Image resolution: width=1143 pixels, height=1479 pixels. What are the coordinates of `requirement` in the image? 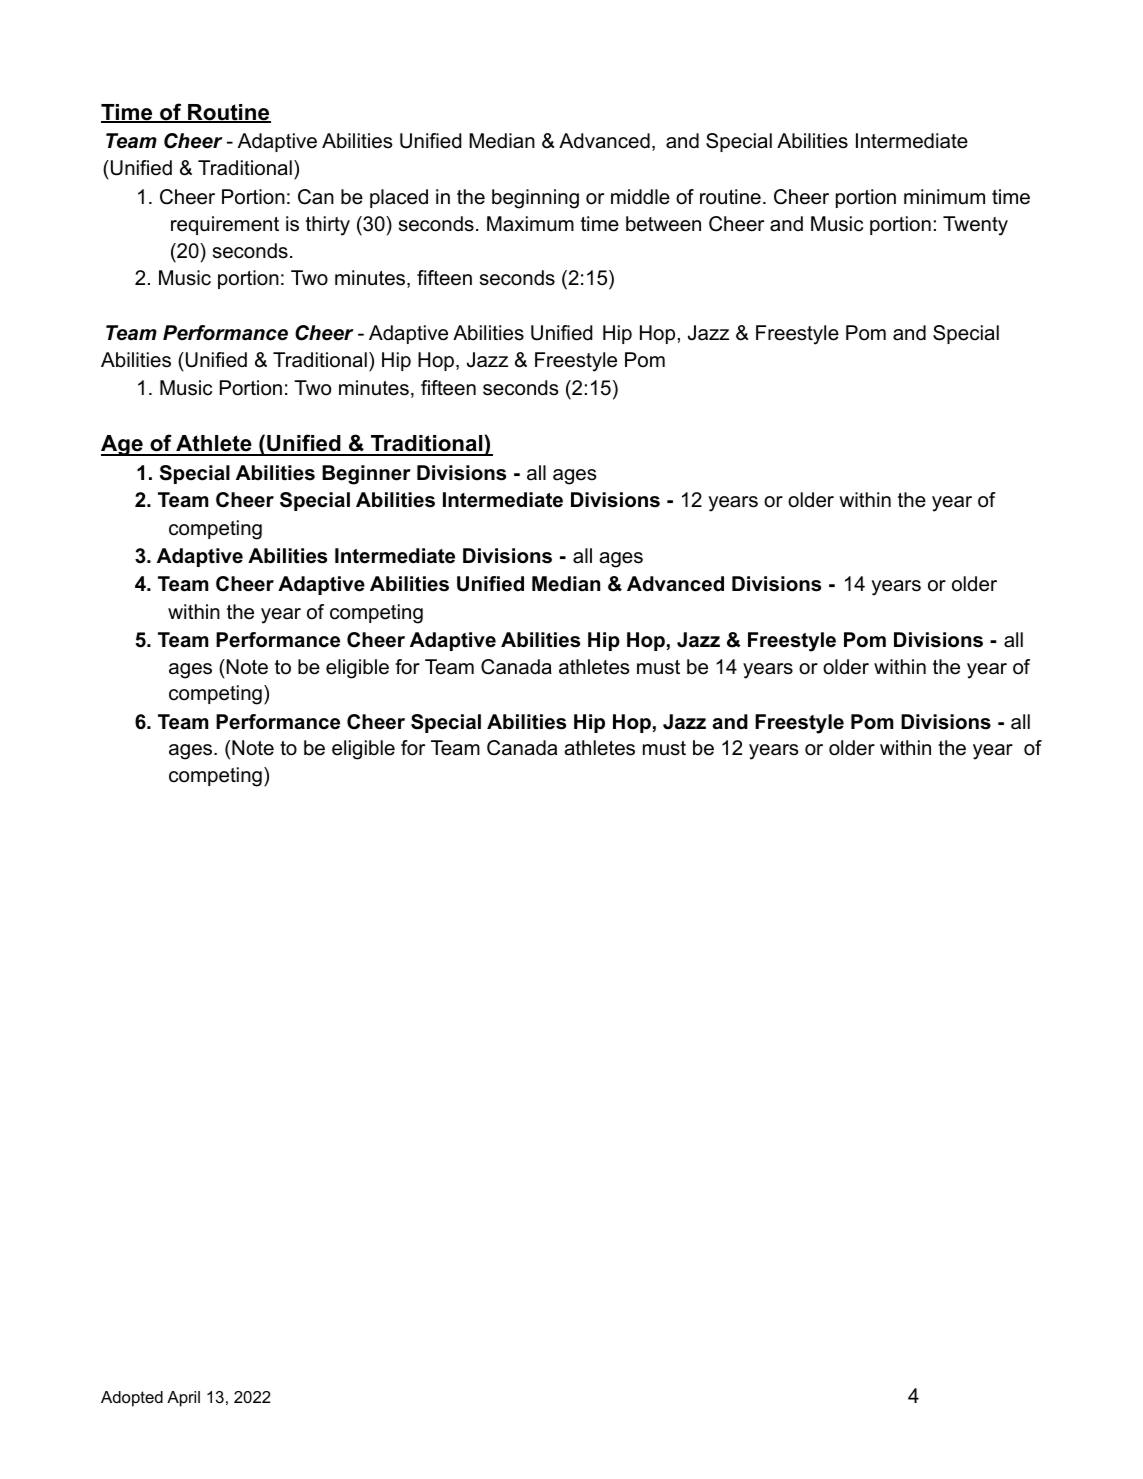 It's located at (225, 225).
